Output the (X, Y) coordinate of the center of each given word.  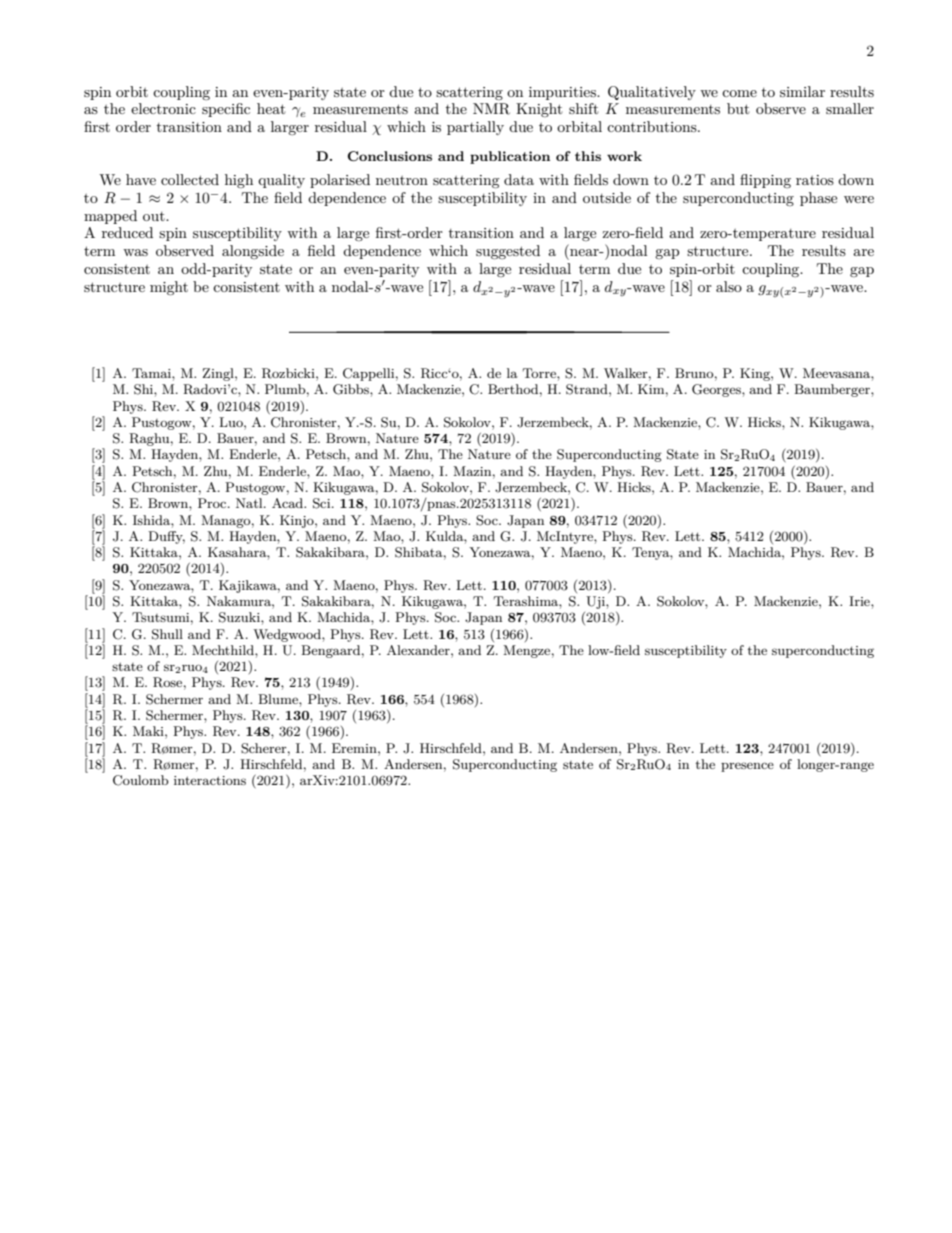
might (169, 288)
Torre (540, 373)
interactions (210, 780)
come (739, 93)
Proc (213, 503)
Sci (323, 503)
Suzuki (240, 617)
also (729, 286)
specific (226, 110)
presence (747, 767)
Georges (717, 390)
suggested (508, 252)
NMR (491, 109)
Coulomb (141, 780)
